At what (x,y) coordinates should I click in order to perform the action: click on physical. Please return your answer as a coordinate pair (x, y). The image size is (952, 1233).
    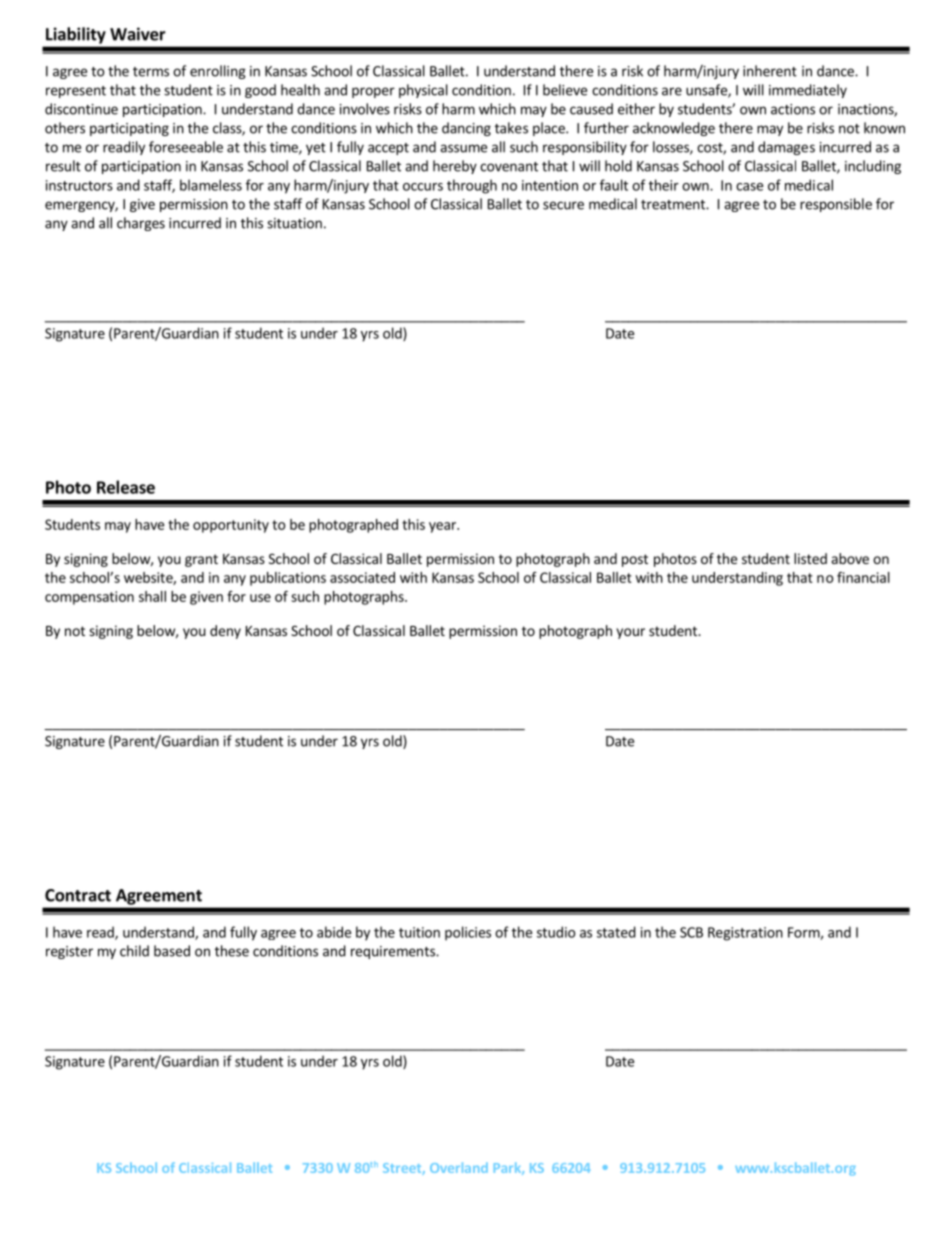
    Looking at the image, I should click on (423, 91).
